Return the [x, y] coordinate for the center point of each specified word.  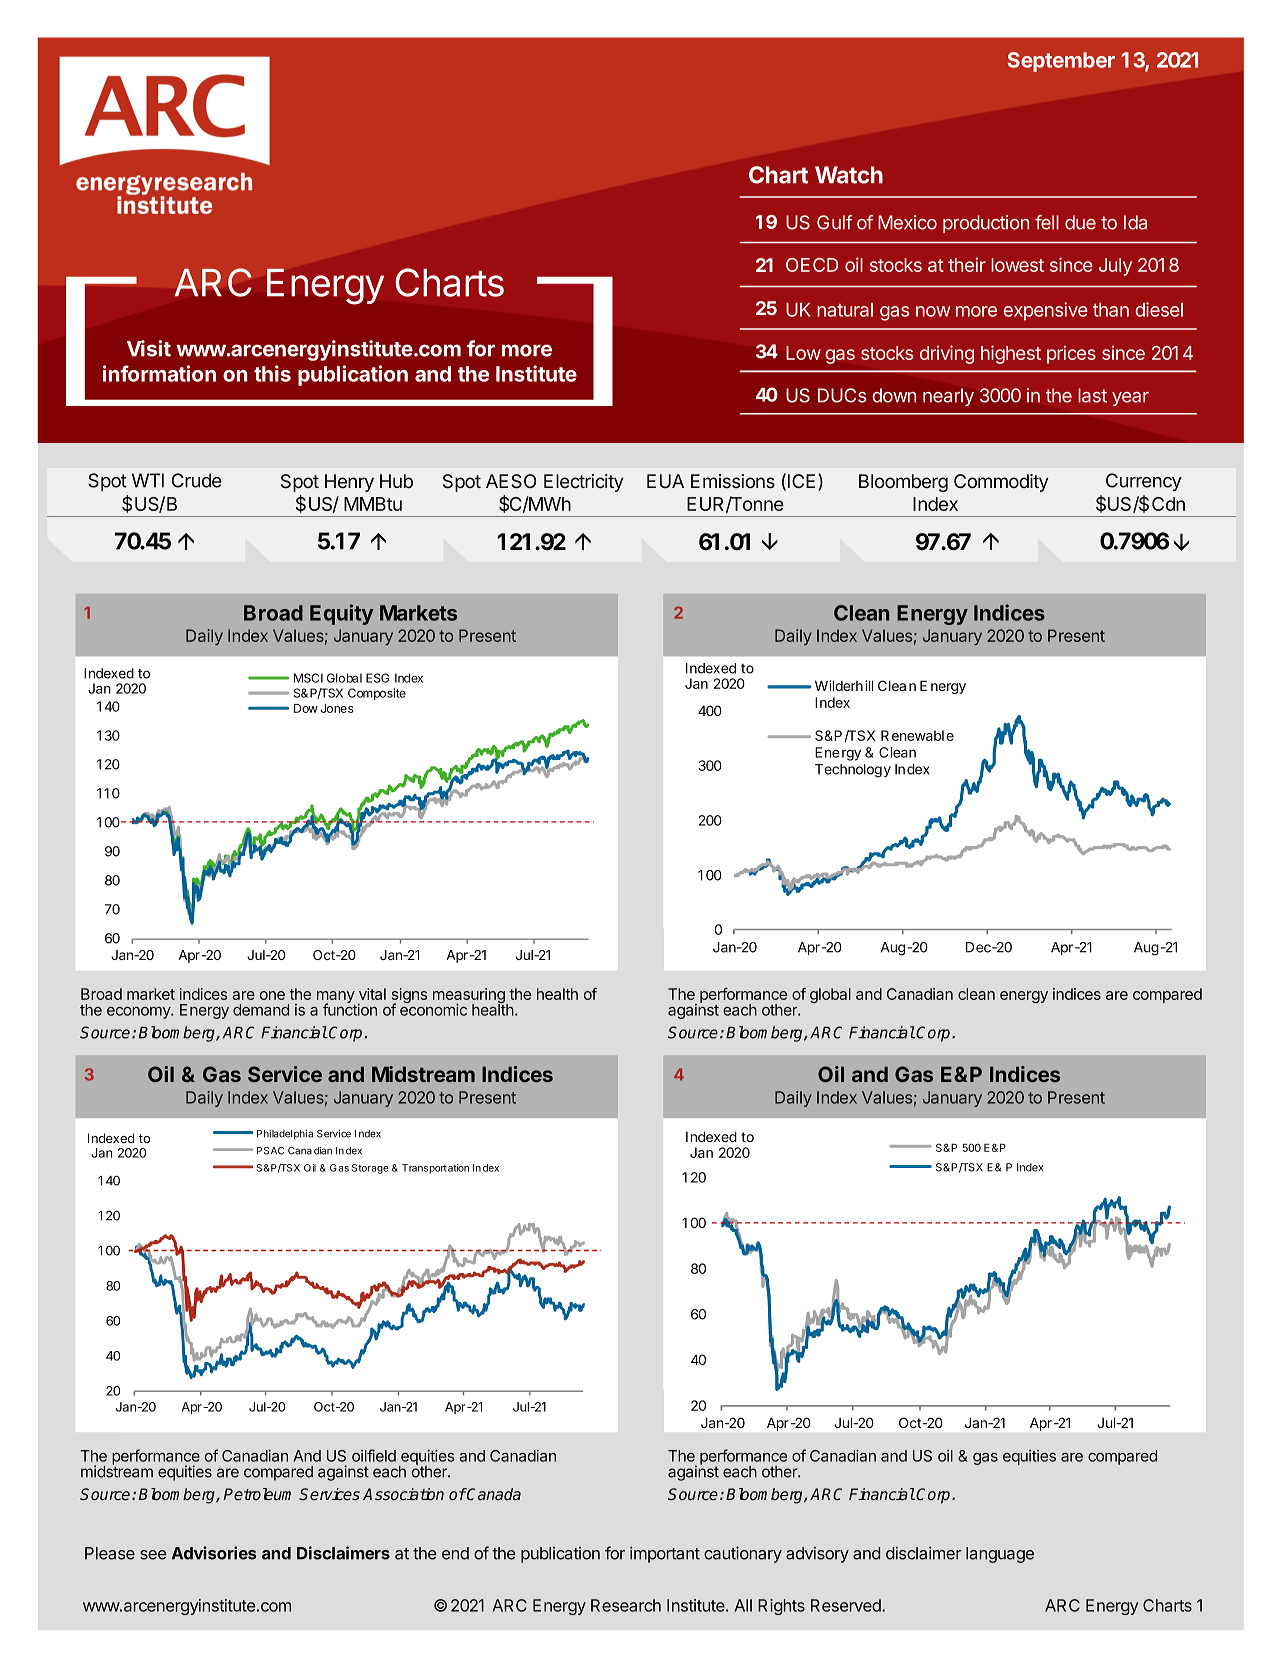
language [1000, 1555]
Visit [149, 348]
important [665, 1554]
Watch [849, 175]
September [1061, 62]
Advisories [214, 1553]
